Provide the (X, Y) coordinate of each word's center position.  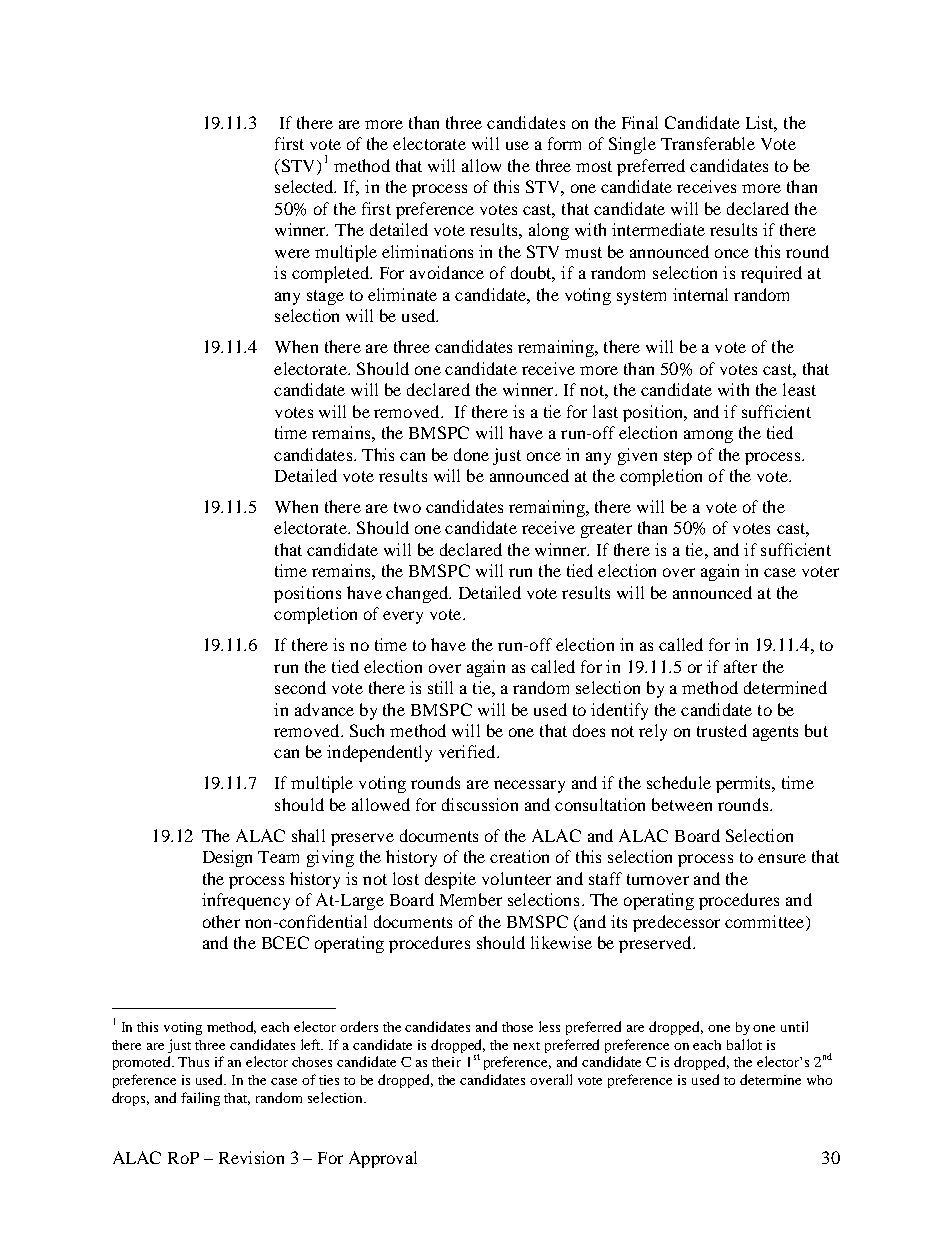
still (440, 687)
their (446, 1062)
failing (200, 1099)
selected (305, 186)
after (740, 666)
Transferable (708, 143)
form (564, 143)
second (300, 687)
